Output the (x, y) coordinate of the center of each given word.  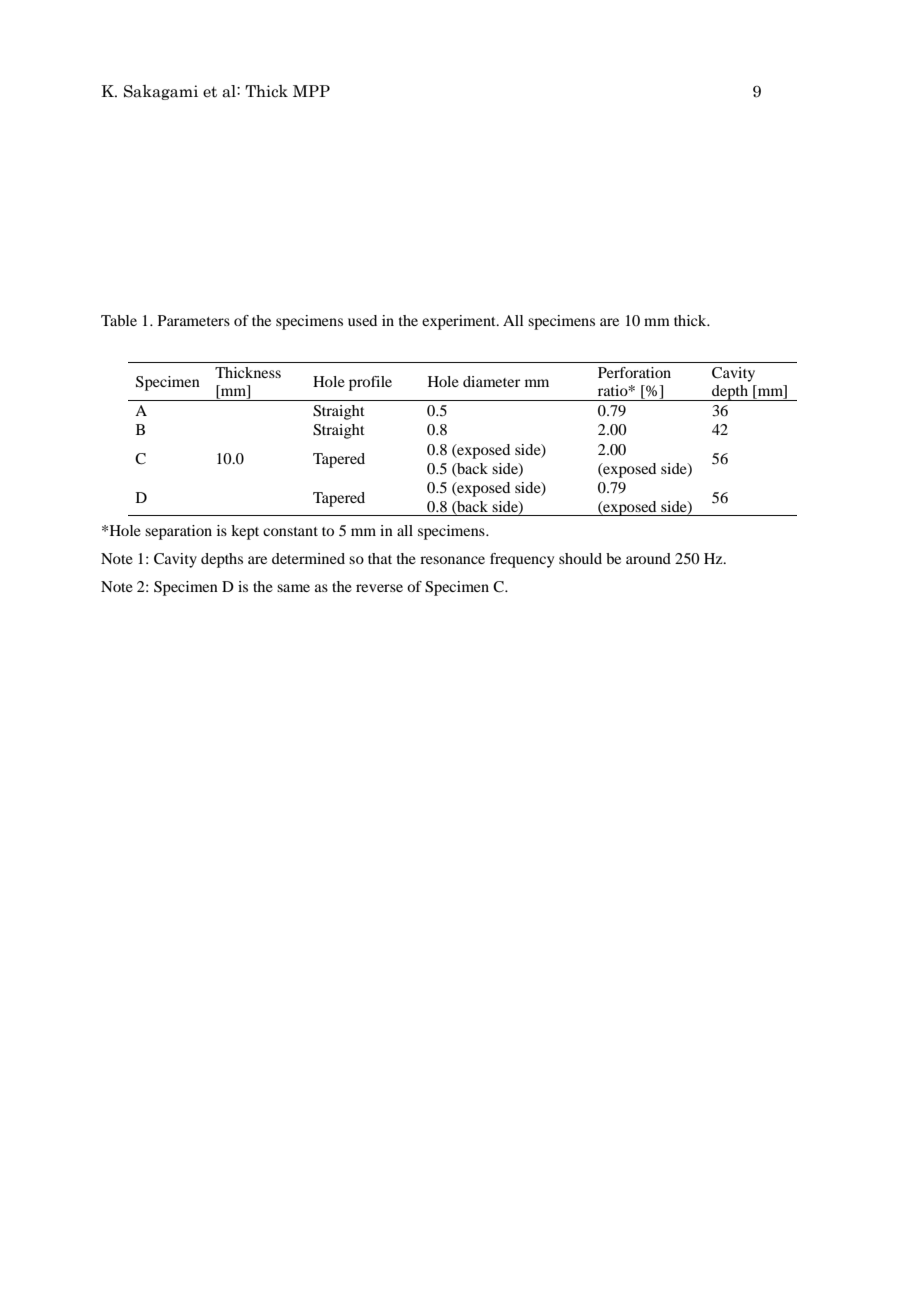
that (380, 558)
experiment (460, 322)
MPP (311, 91)
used (362, 320)
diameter (491, 381)
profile (370, 383)
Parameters (194, 320)
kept (245, 532)
